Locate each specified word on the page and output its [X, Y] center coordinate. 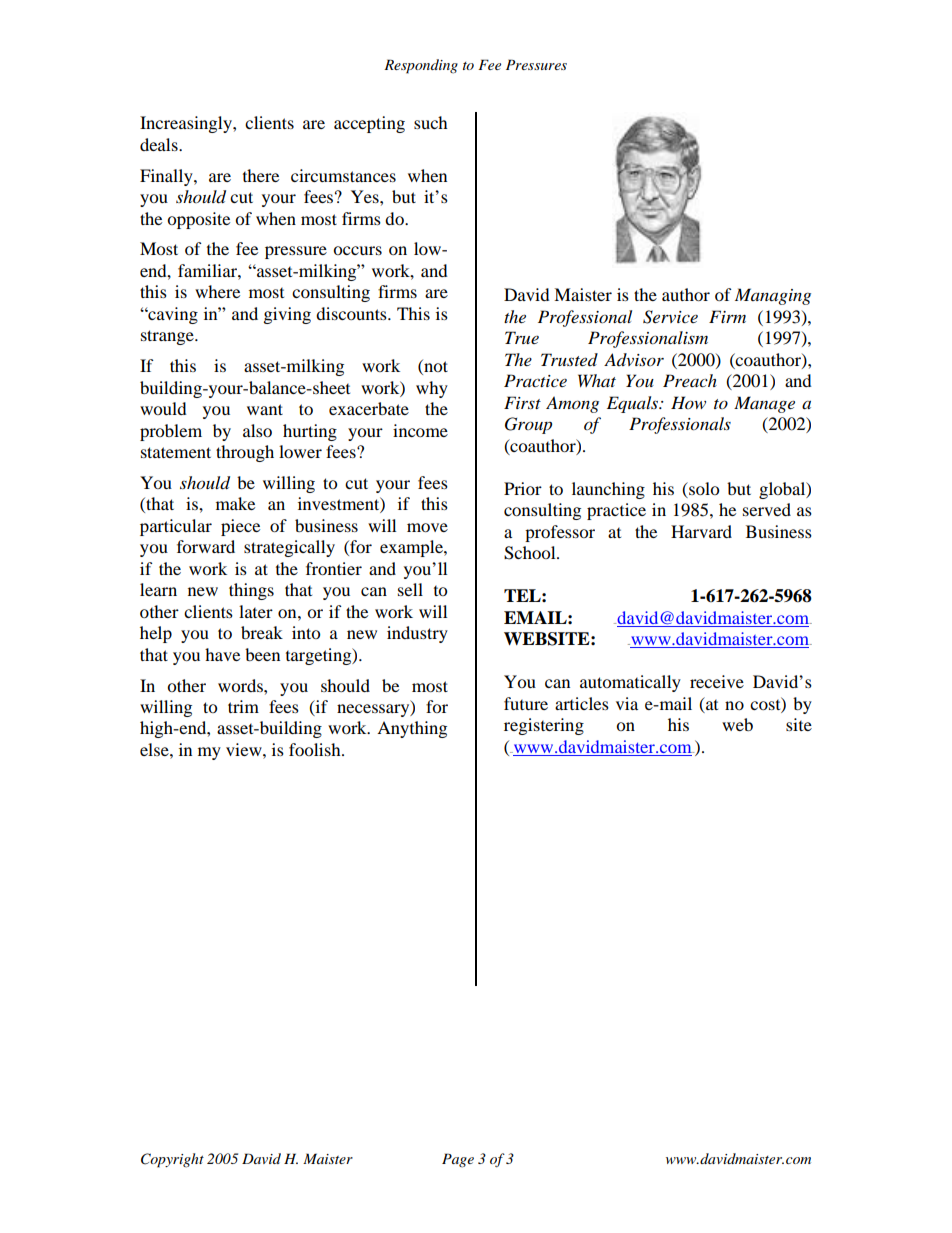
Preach [690, 380]
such [431, 122]
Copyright [172, 1160]
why [432, 389]
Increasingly [187, 124]
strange [168, 337]
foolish [316, 749]
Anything [412, 729]
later [256, 611]
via [627, 703]
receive [717, 681]
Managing [773, 296]
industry [417, 634]
